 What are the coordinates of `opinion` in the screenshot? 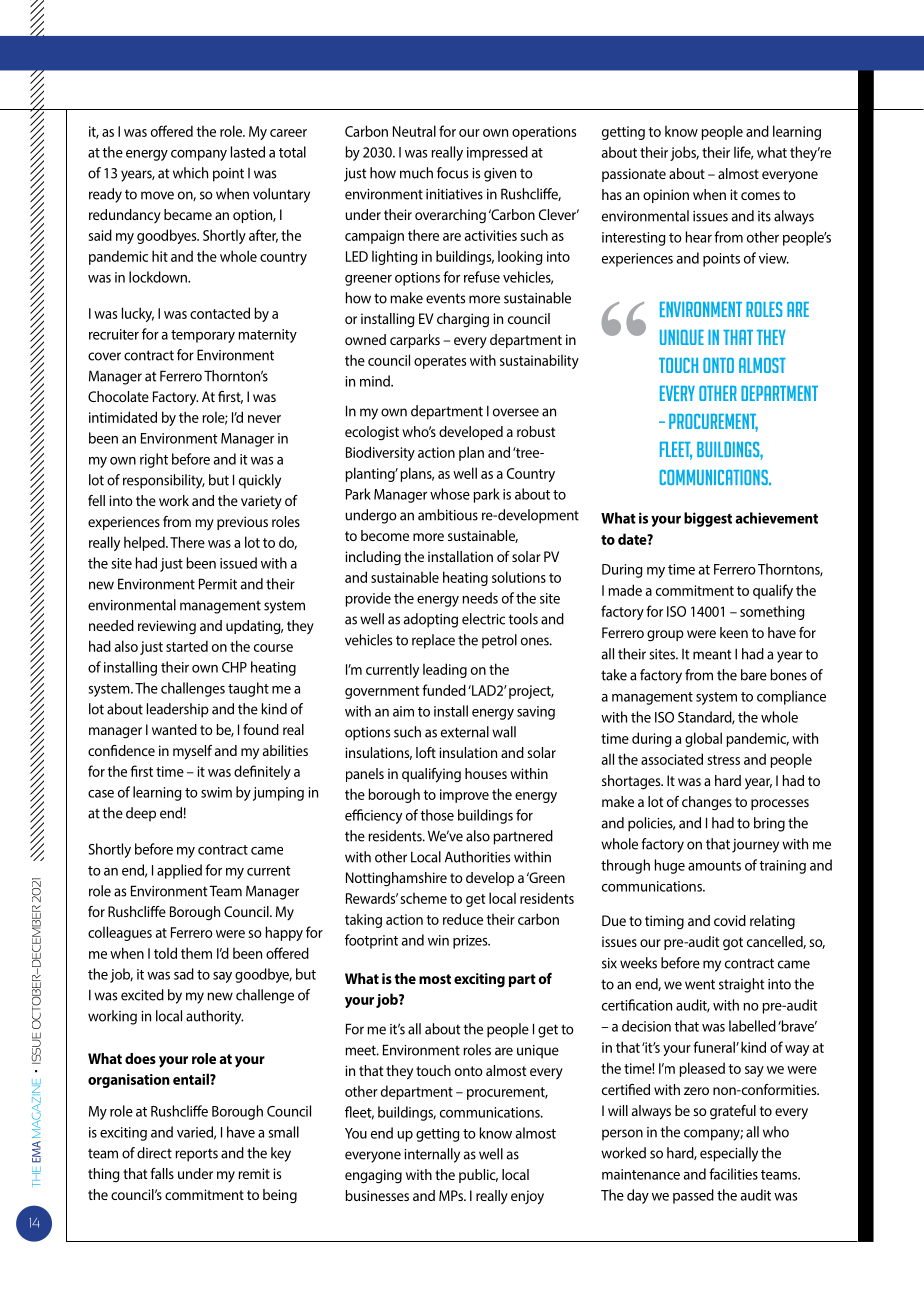 It's located at (666, 196).
